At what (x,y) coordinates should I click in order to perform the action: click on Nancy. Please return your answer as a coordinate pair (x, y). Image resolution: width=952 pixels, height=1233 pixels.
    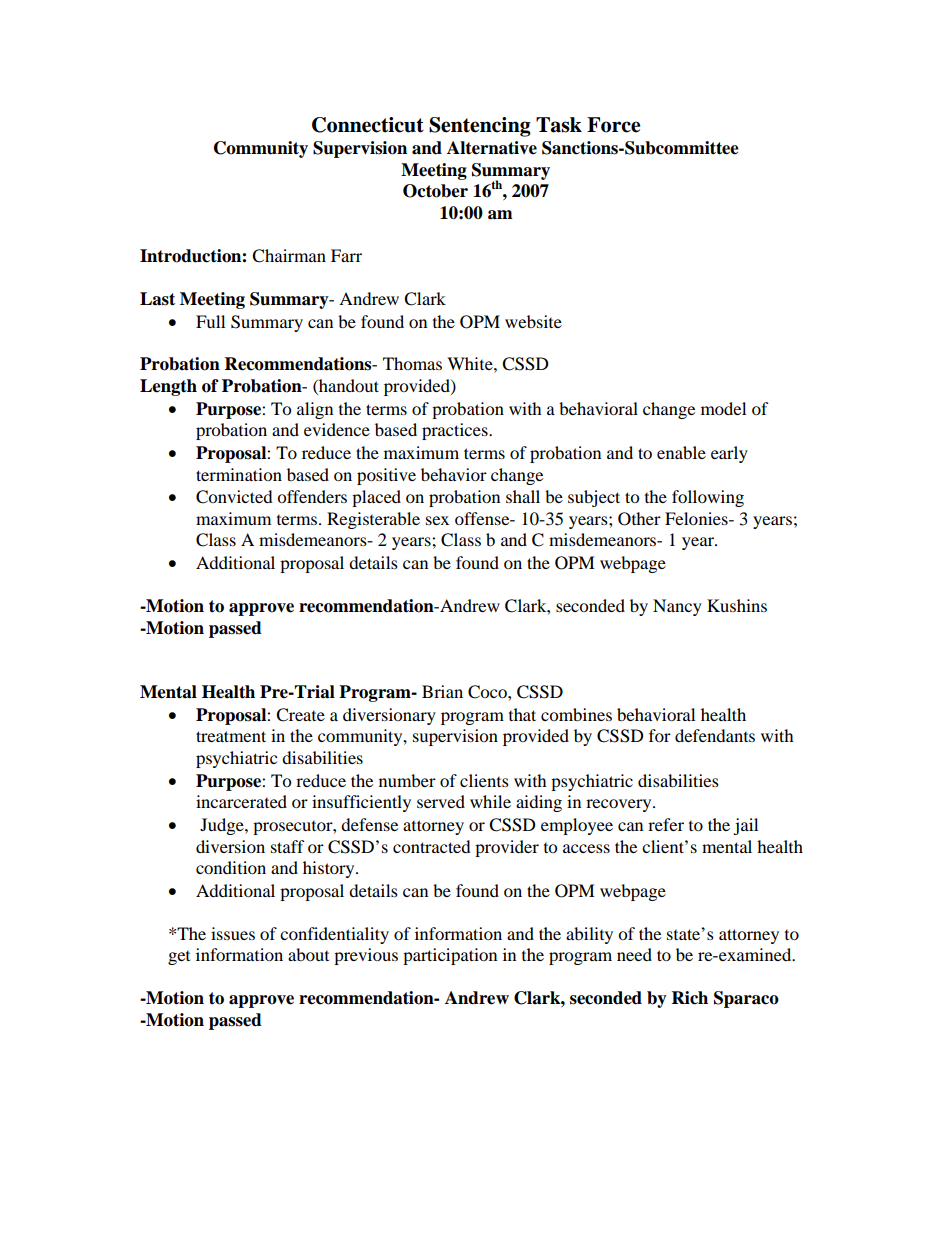
    Looking at the image, I should click on (677, 607).
